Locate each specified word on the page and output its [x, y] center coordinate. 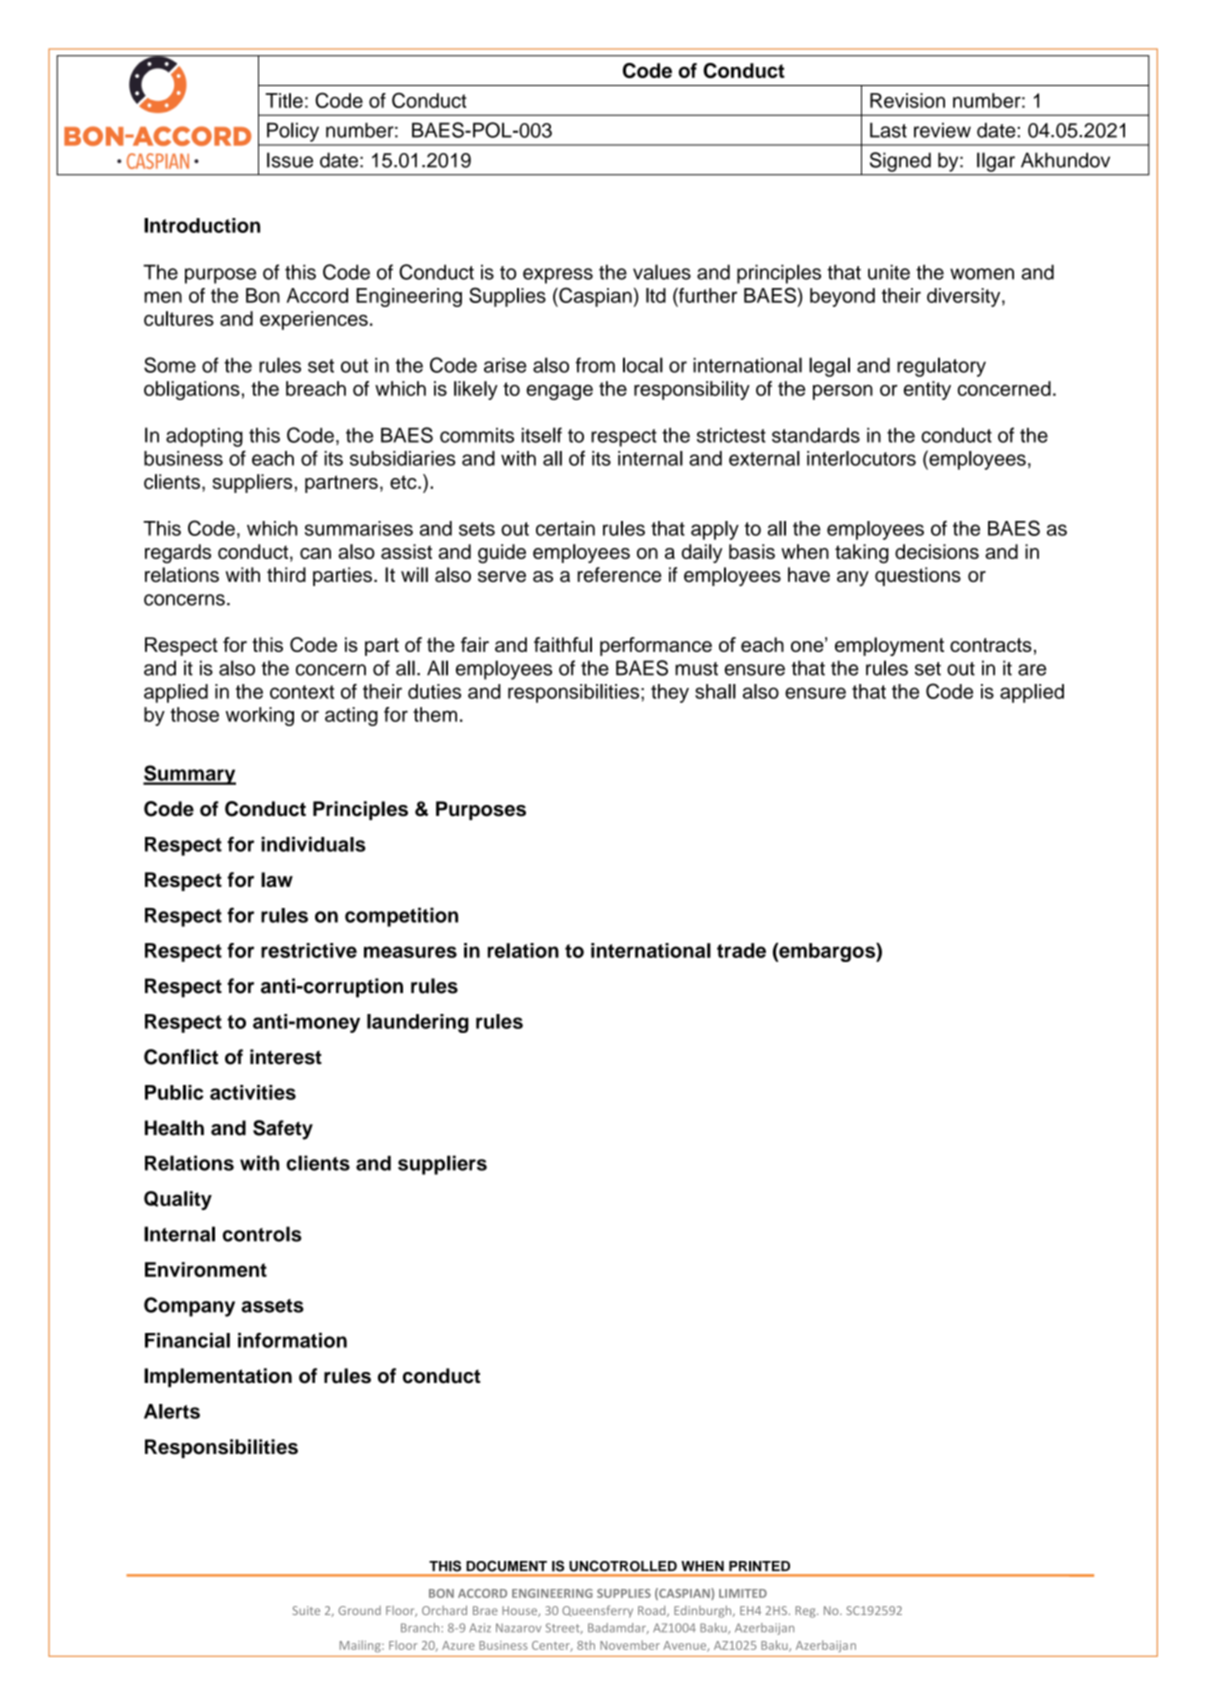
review [942, 130]
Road [653, 1611]
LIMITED [743, 1593]
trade [741, 950]
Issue [290, 160]
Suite [306, 1610]
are [1032, 670]
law [277, 879]
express [558, 276]
